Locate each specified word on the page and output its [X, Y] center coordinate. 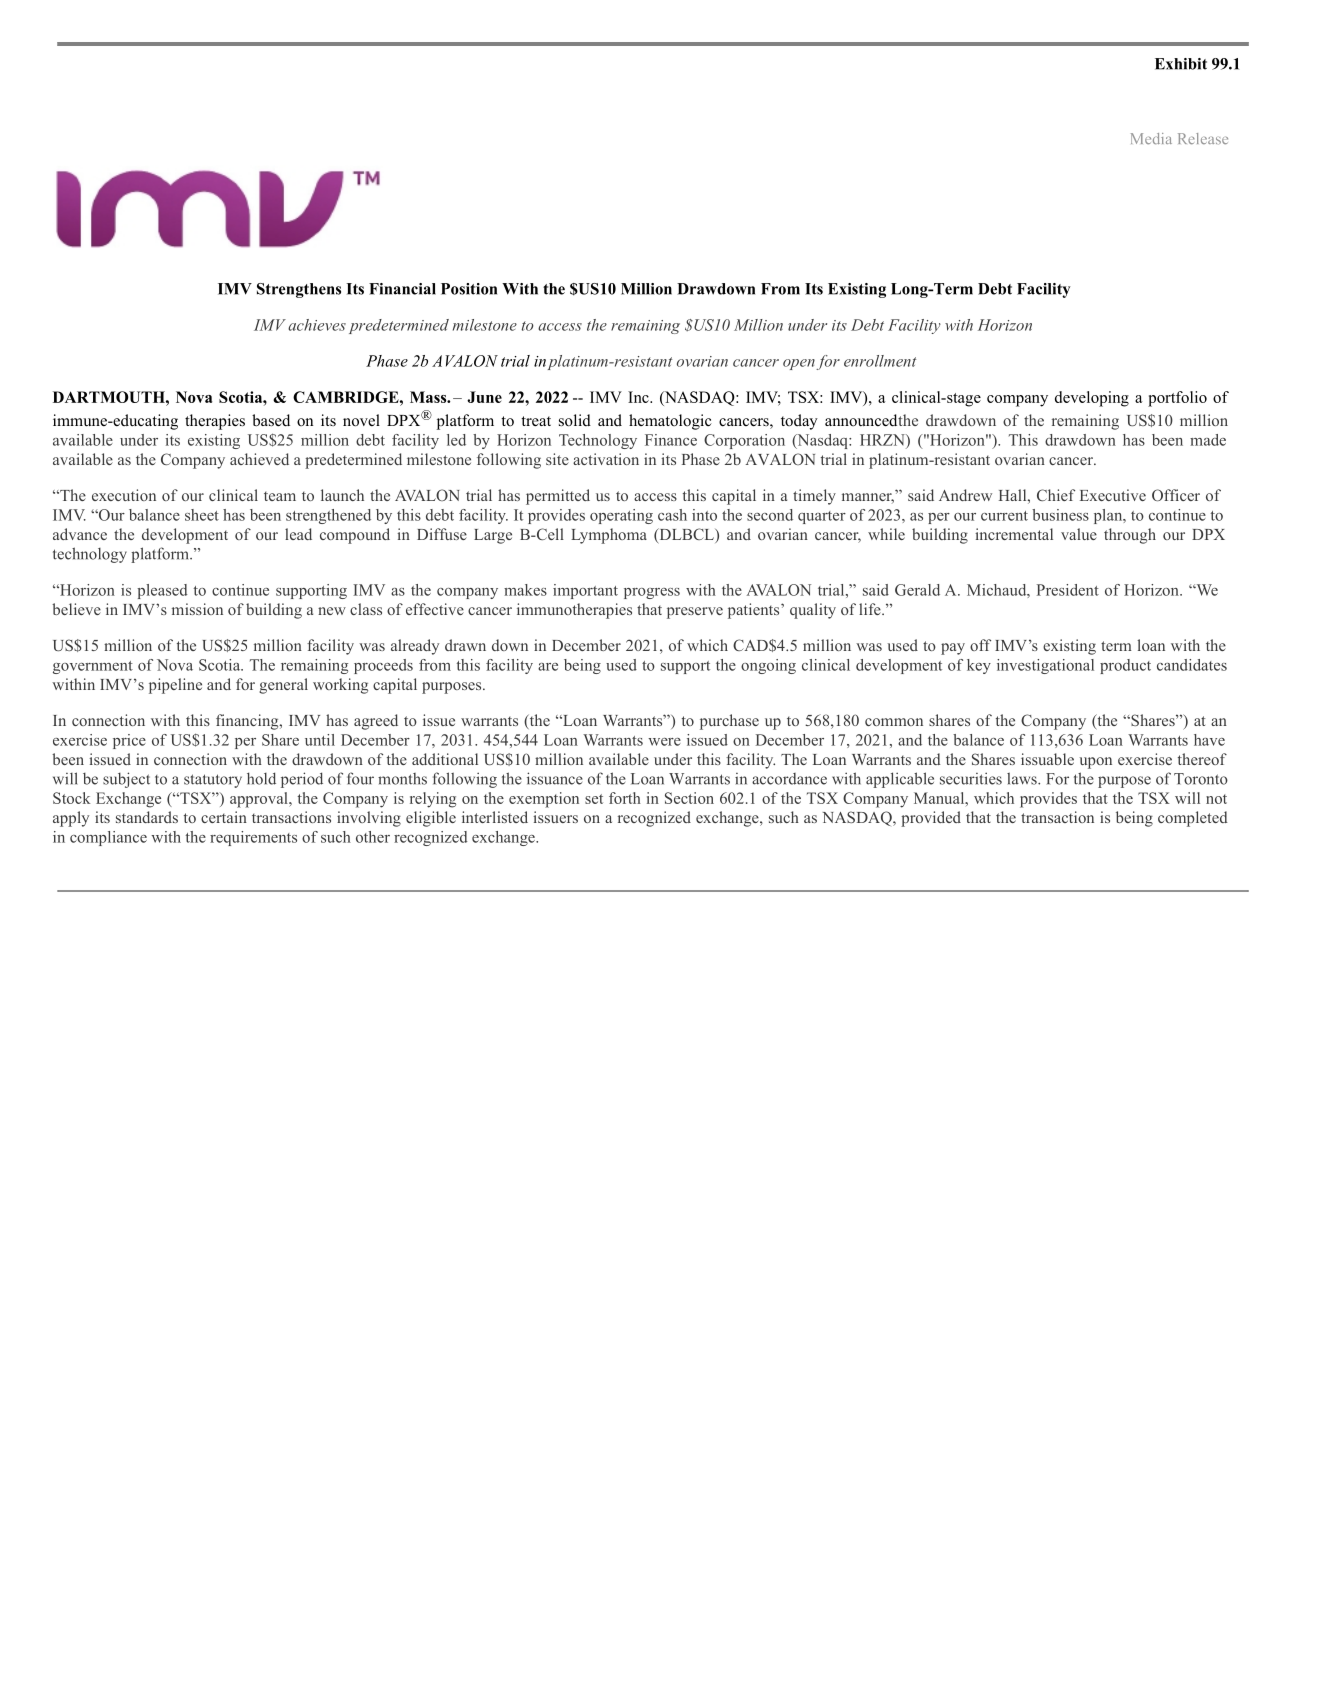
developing [1092, 399]
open [799, 364]
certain [224, 817]
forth [625, 798]
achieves [317, 325]
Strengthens [299, 290]
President [1068, 590]
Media [1151, 138]
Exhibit [1181, 64]
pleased [162, 591]
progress [652, 593]
